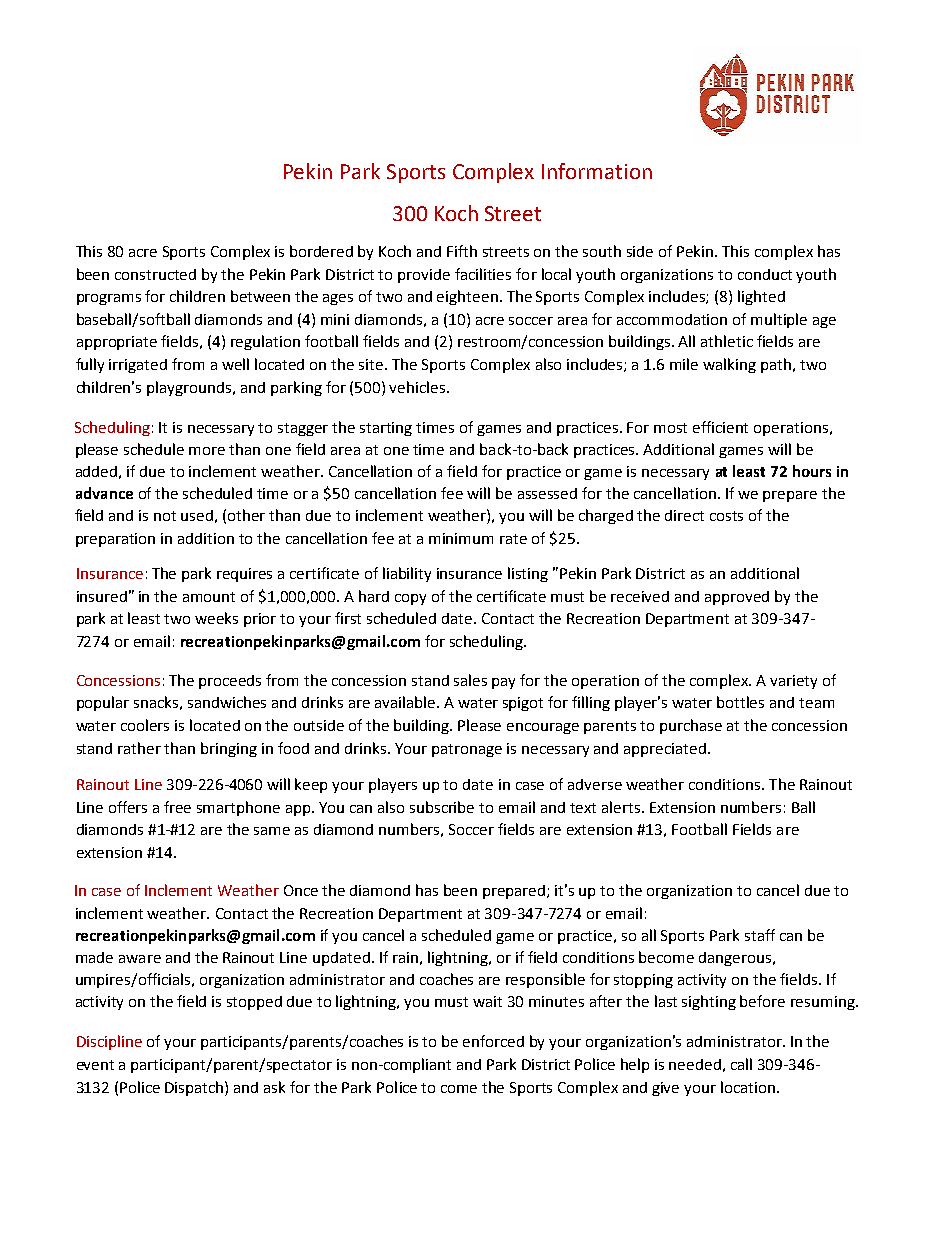 This image has height=1233, width=952. I want to click on Fifth, so click(462, 251).
